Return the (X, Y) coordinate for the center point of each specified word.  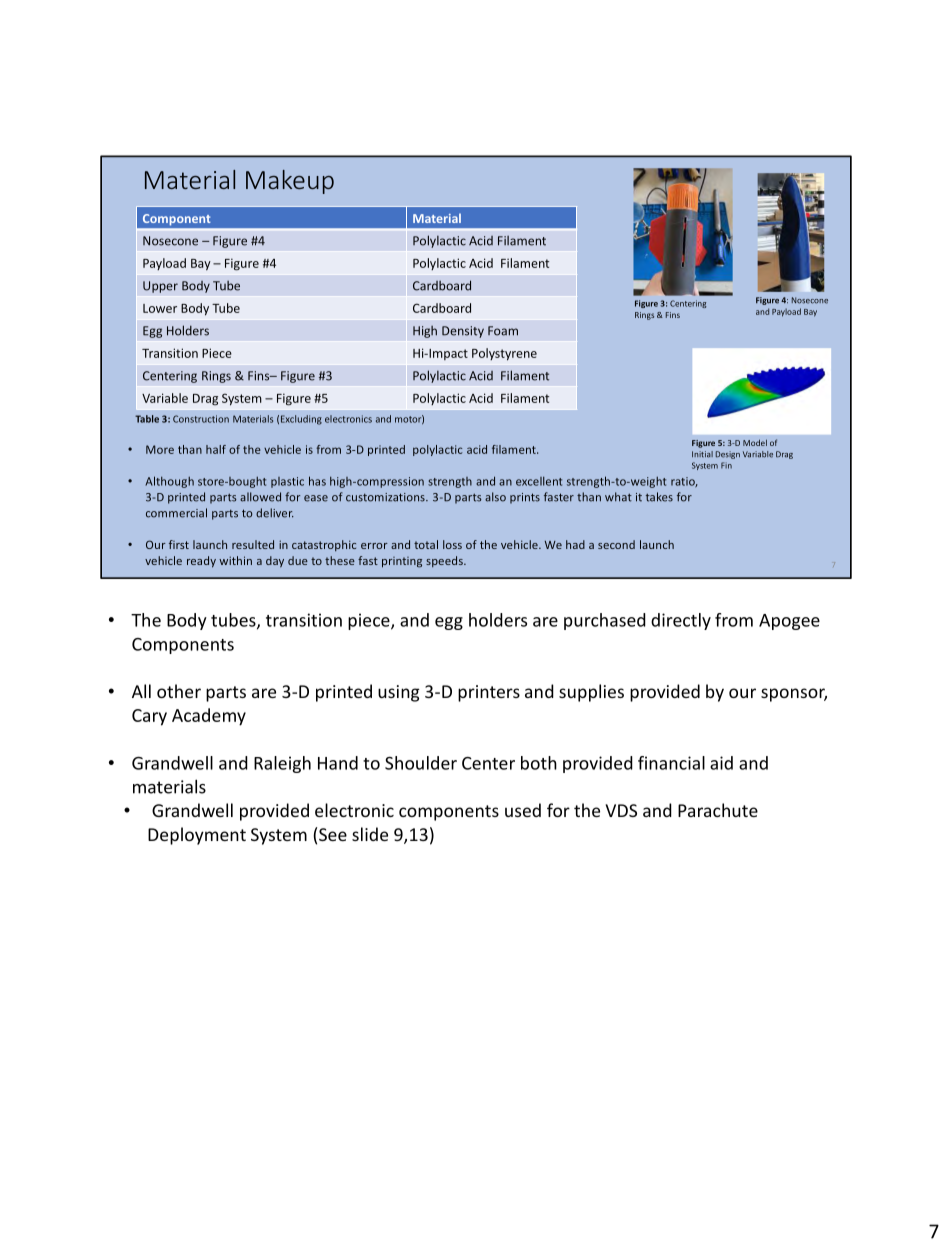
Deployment (197, 836)
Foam (503, 331)
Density (463, 332)
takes (659, 497)
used (523, 810)
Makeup (290, 182)
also (495, 497)
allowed (260, 497)
